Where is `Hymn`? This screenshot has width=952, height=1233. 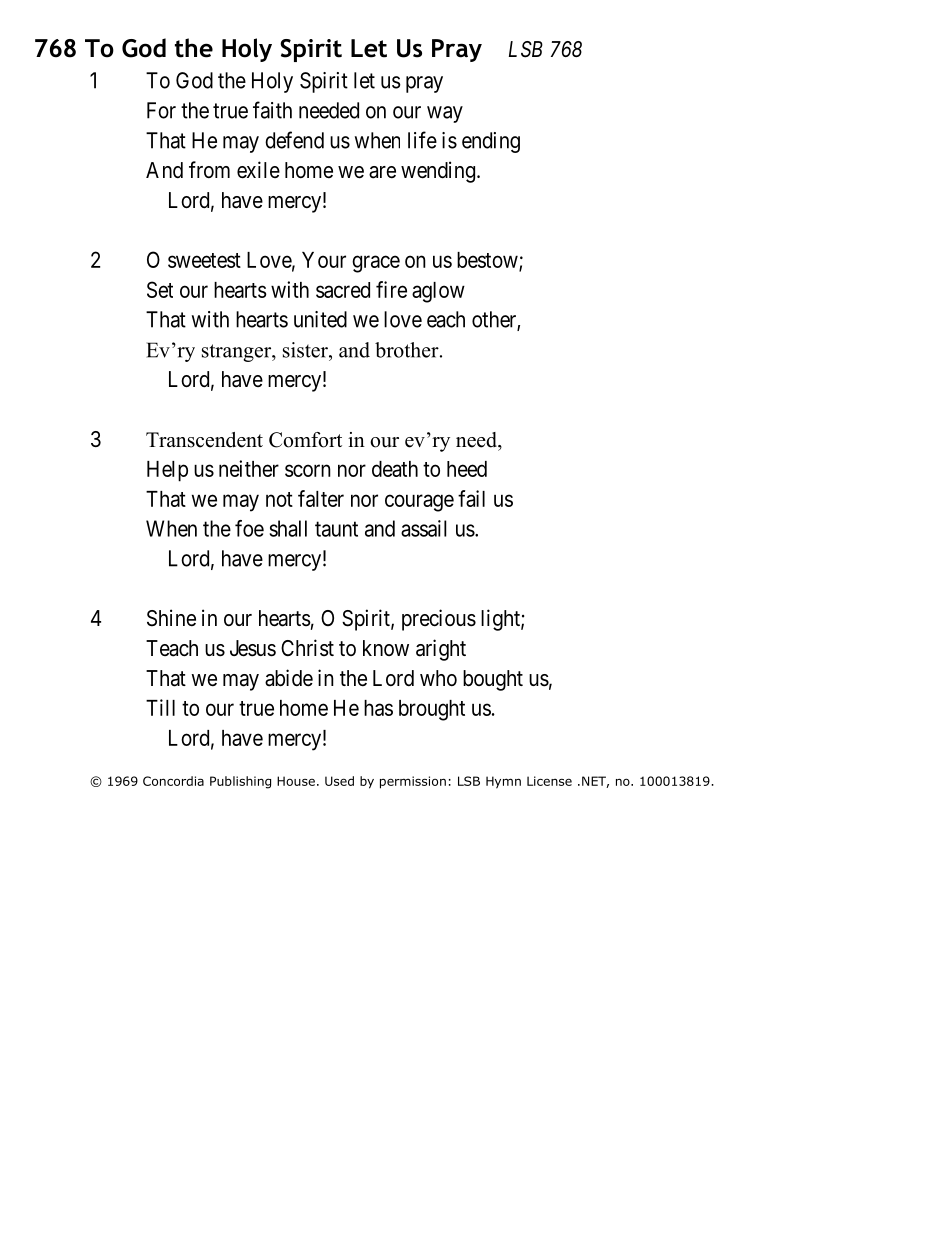
Hymn is located at coordinates (503, 782).
